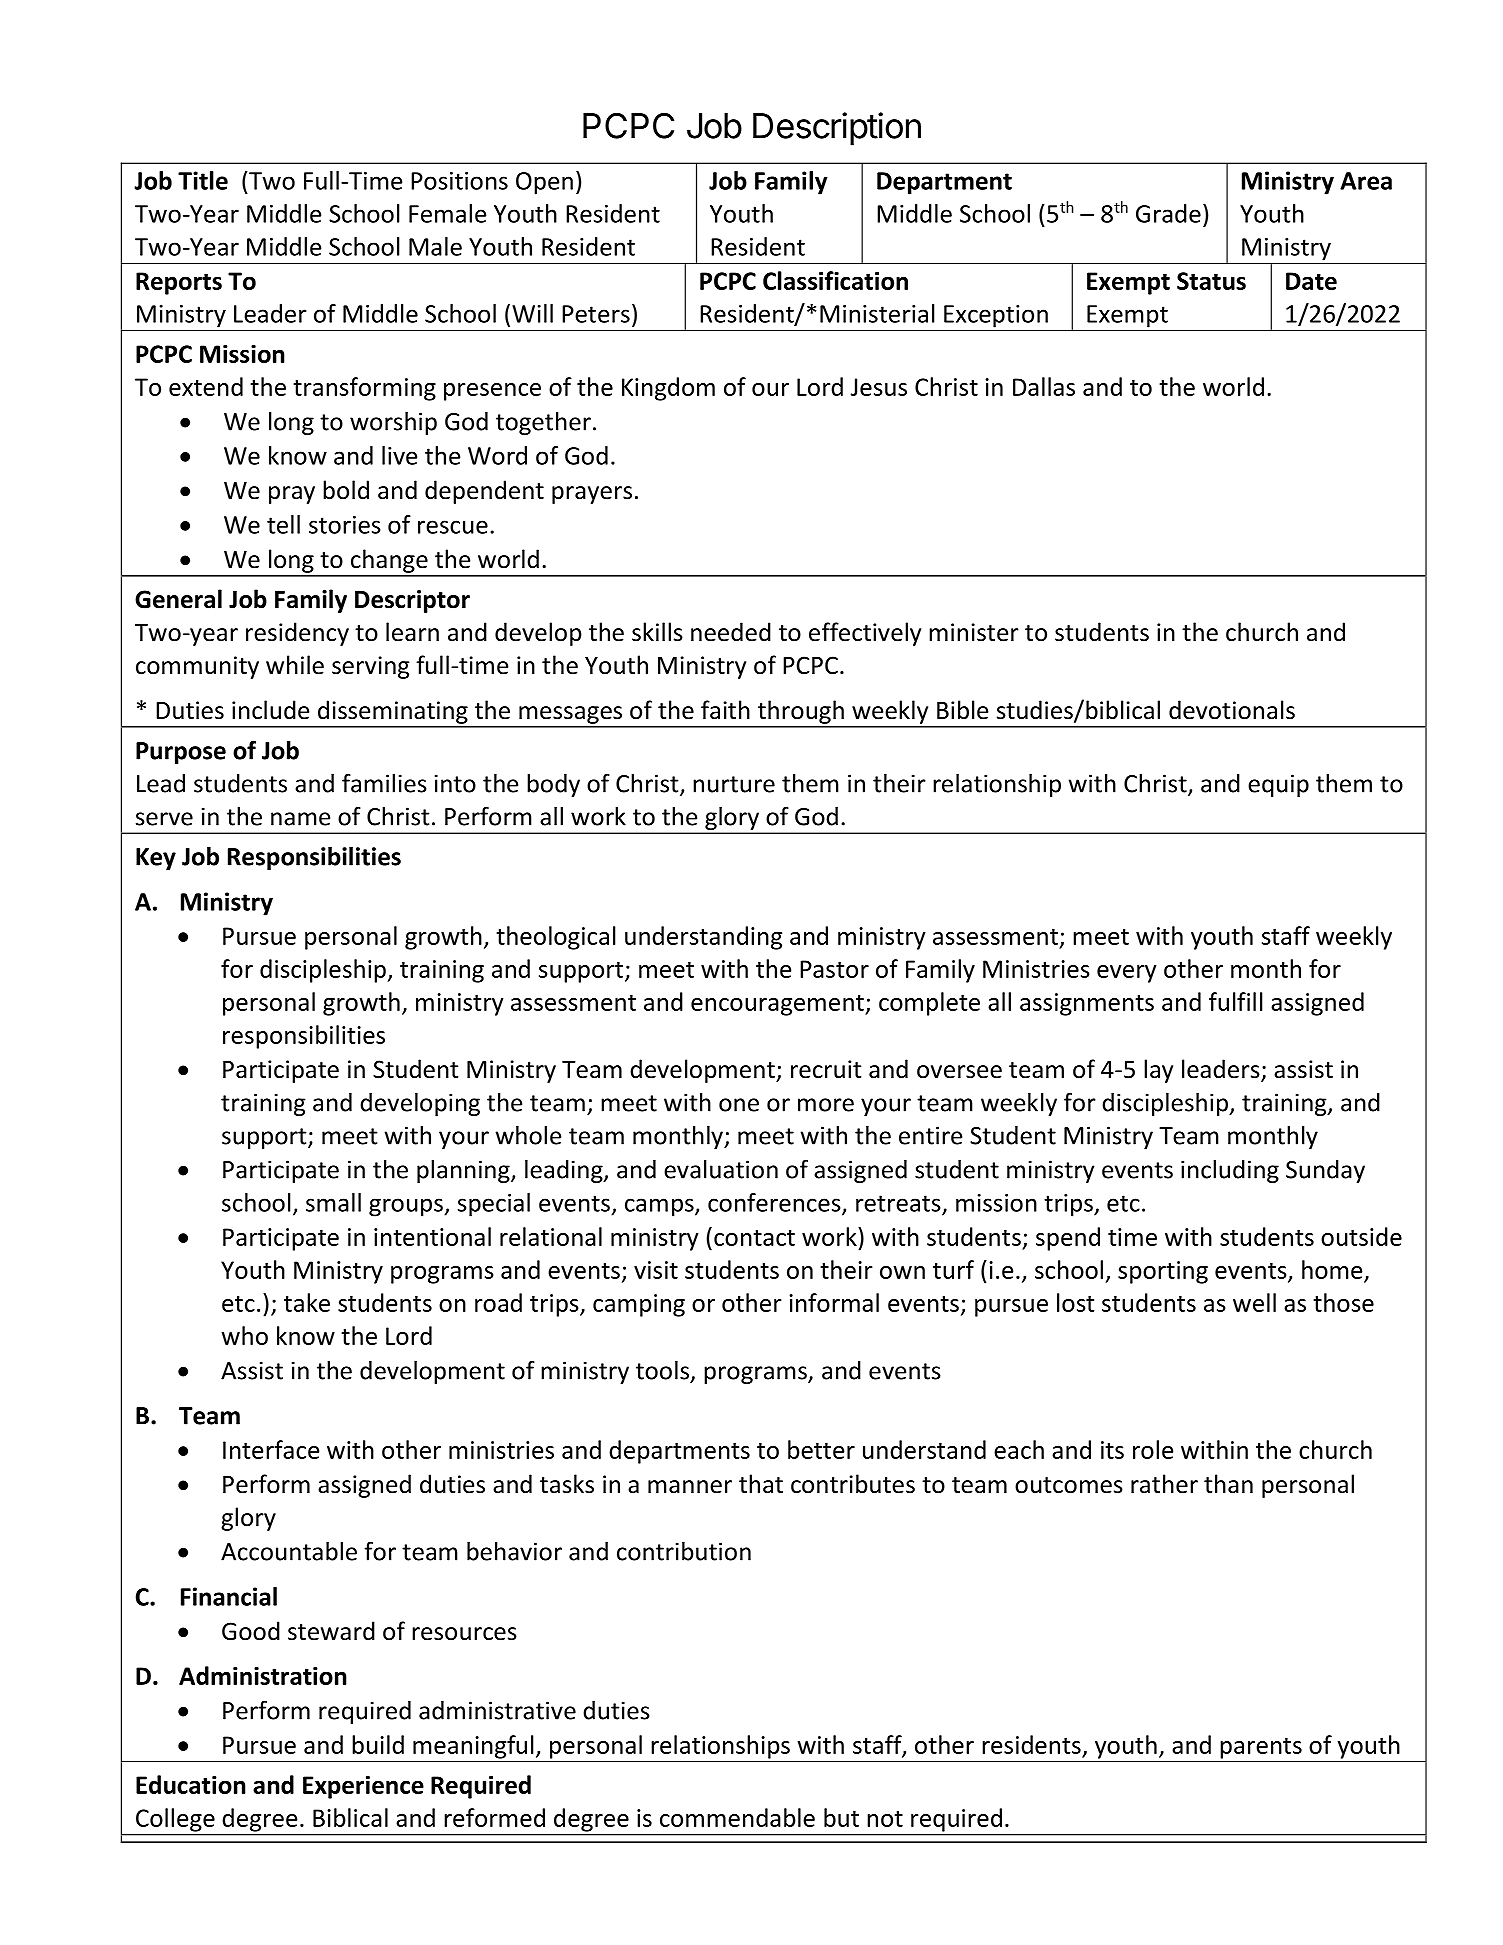 This screenshot has width=1503, height=1945. What do you see at coordinates (662, 1370) in the screenshot?
I see `tools` at bounding box center [662, 1370].
